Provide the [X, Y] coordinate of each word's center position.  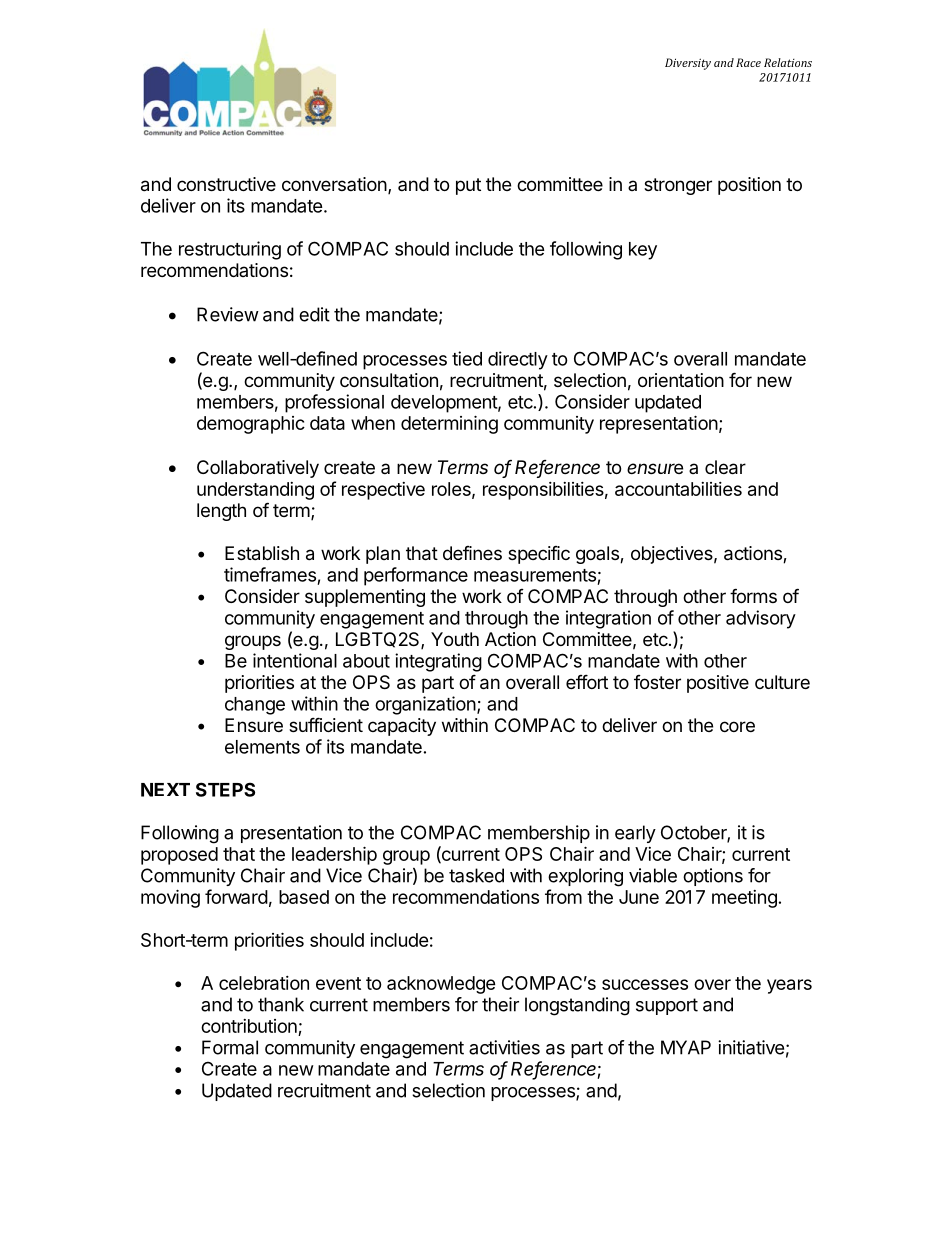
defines [472, 553]
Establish [262, 553]
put [468, 186]
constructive [226, 184]
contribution [249, 1026]
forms [753, 595]
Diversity [688, 64]
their [500, 1004]
